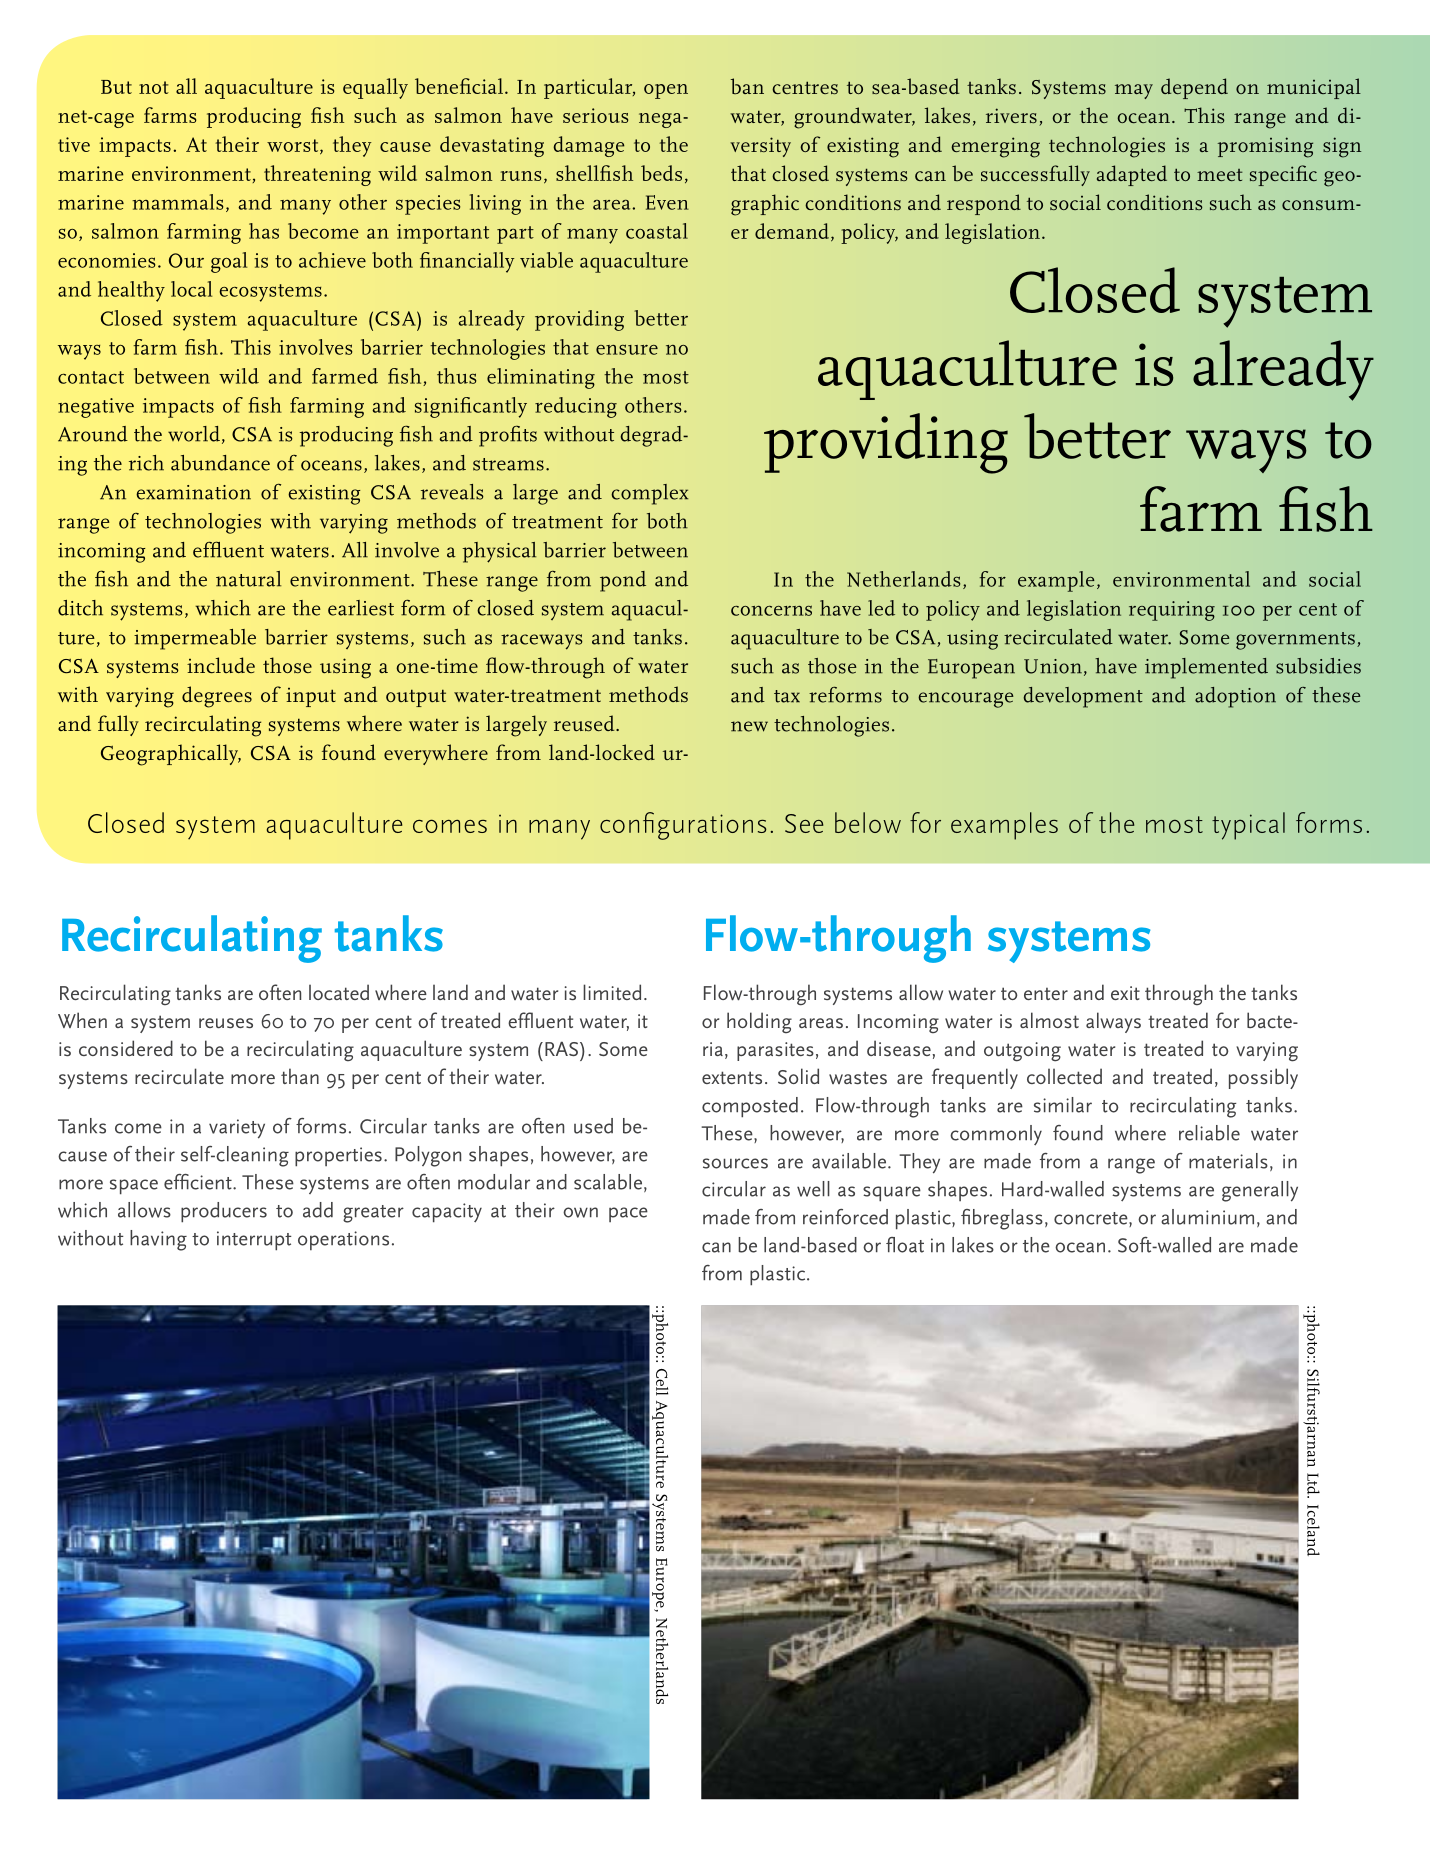 The width and height of the image is (1430, 1850). I want to click on worst, so click(294, 146).
